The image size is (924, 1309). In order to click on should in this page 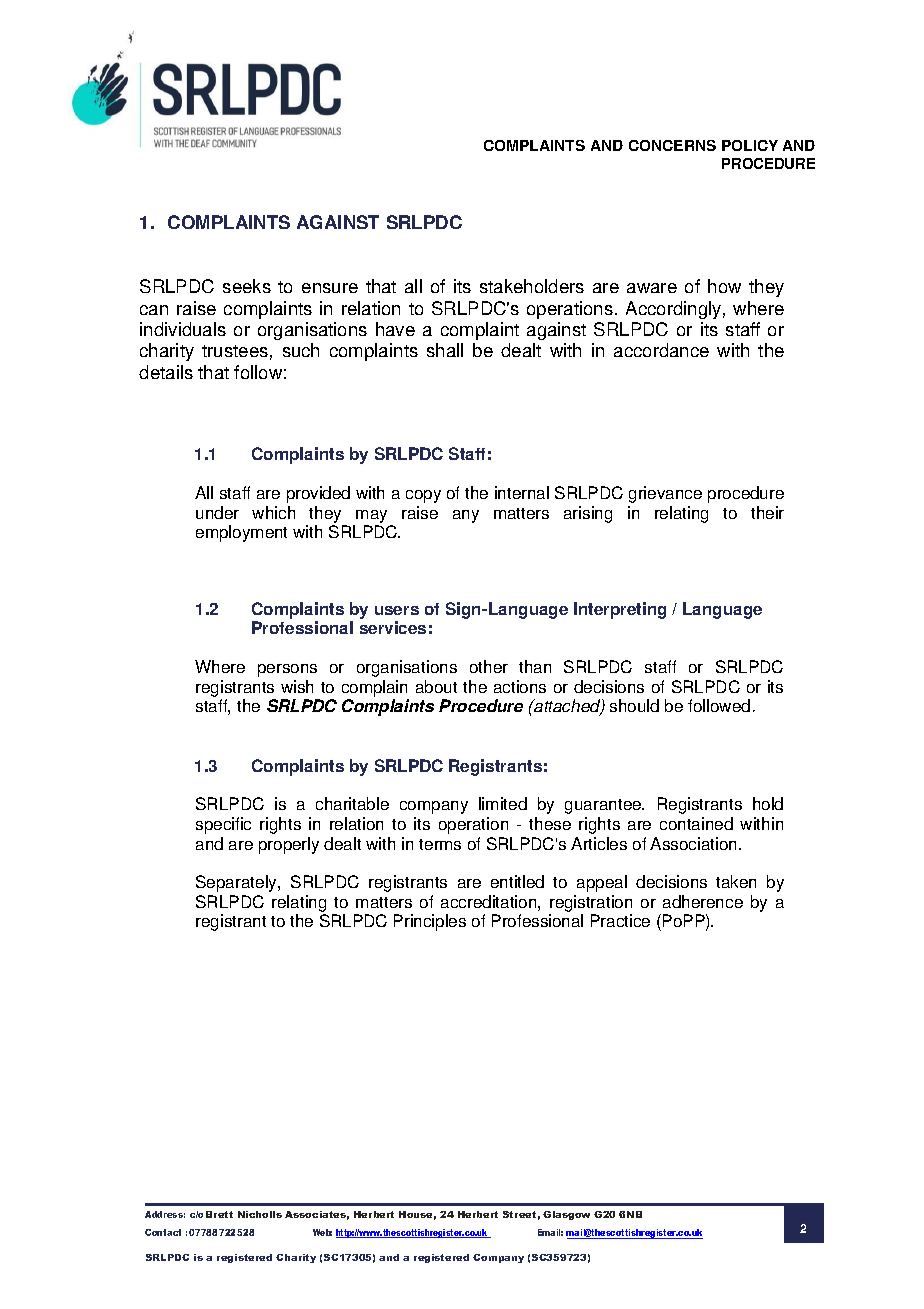, I will do `click(634, 705)`.
